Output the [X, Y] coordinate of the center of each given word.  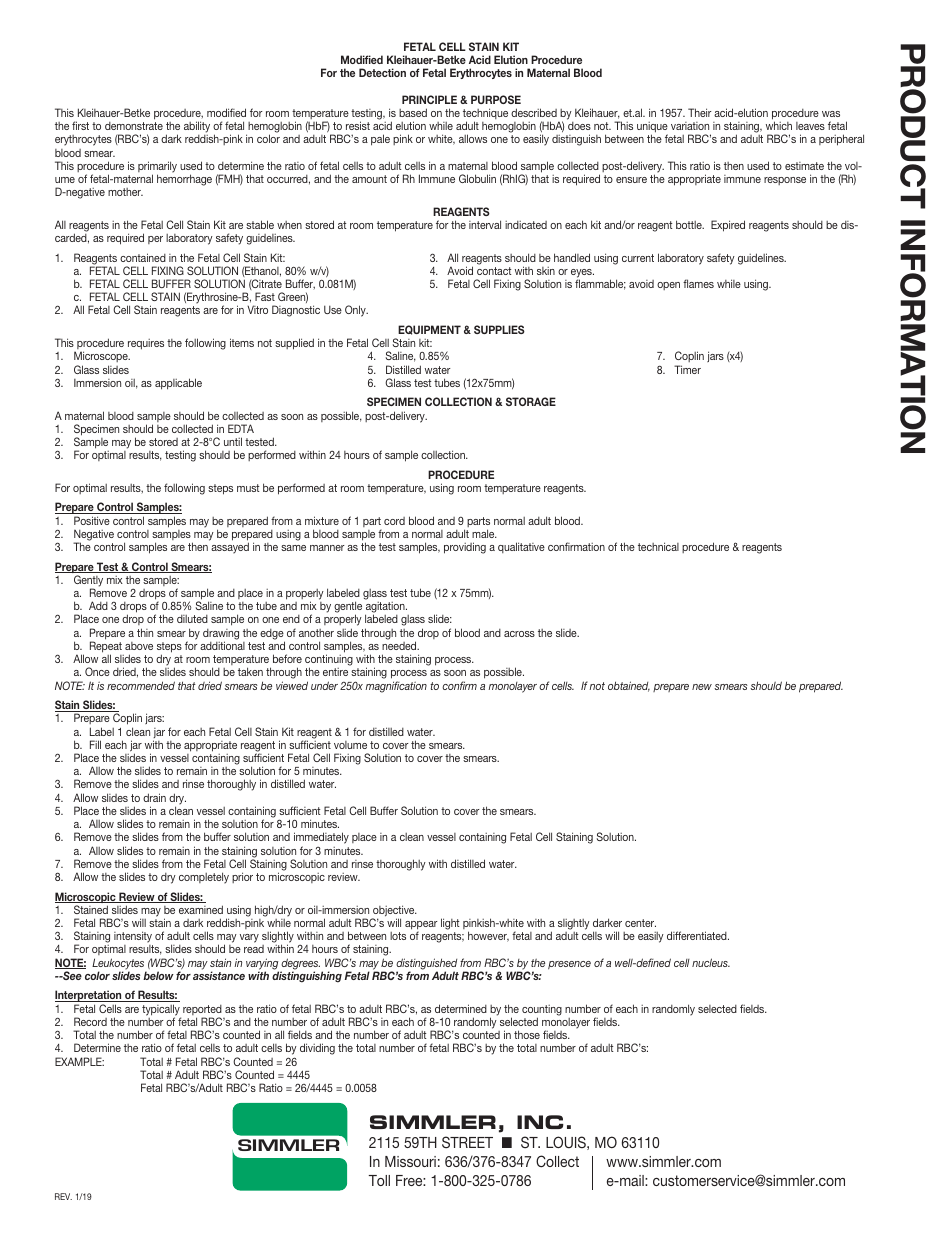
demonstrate [134, 126]
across [519, 634]
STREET [467, 1142]
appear [421, 926]
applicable [178, 384]
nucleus [711, 962]
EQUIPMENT [429, 330]
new [702, 687]
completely [204, 878]
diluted [192, 619]
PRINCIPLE [429, 99]
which [779, 125]
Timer [687, 369]
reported [202, 1011]
